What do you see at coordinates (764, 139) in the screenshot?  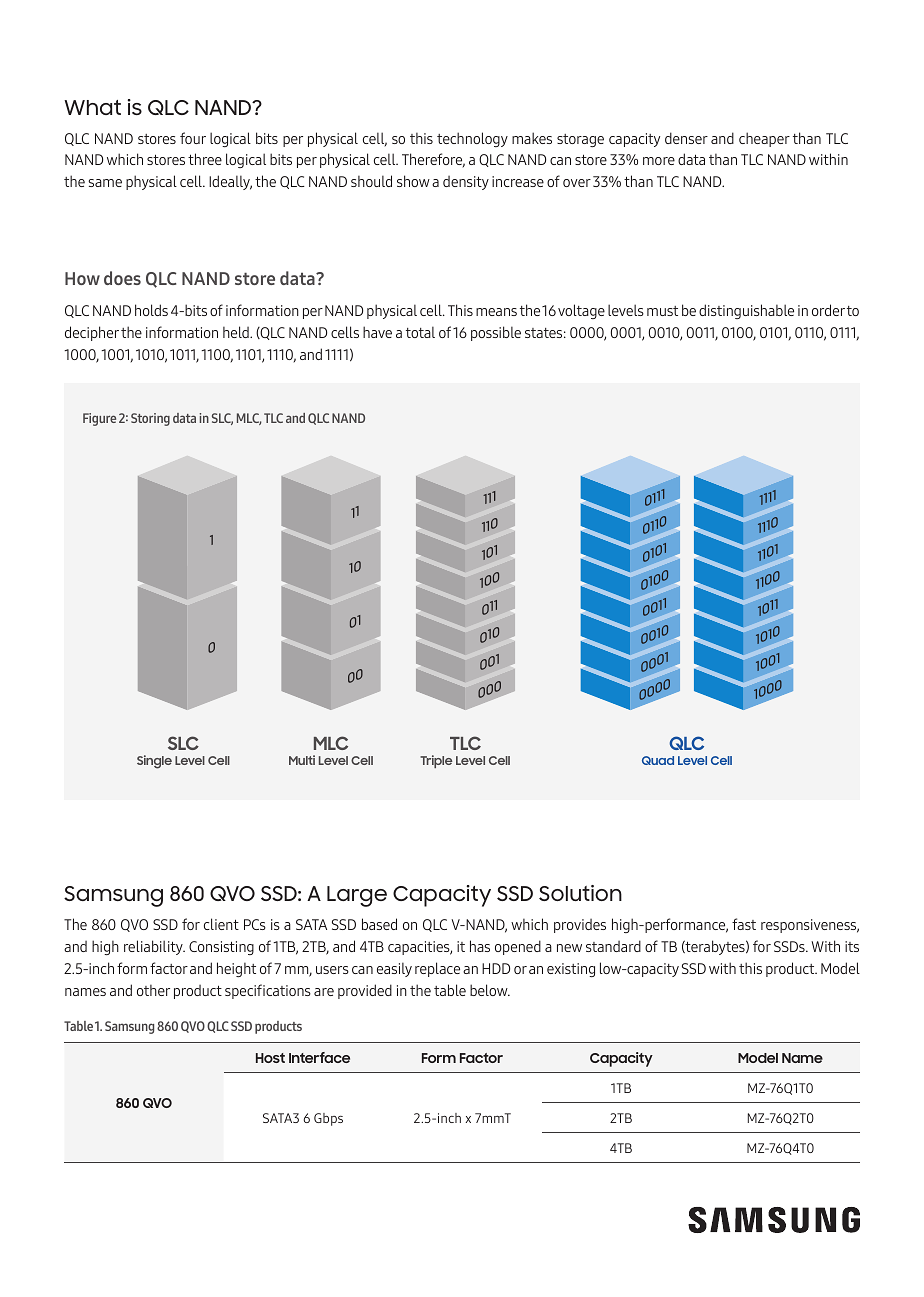 I see `cheaper` at bounding box center [764, 139].
